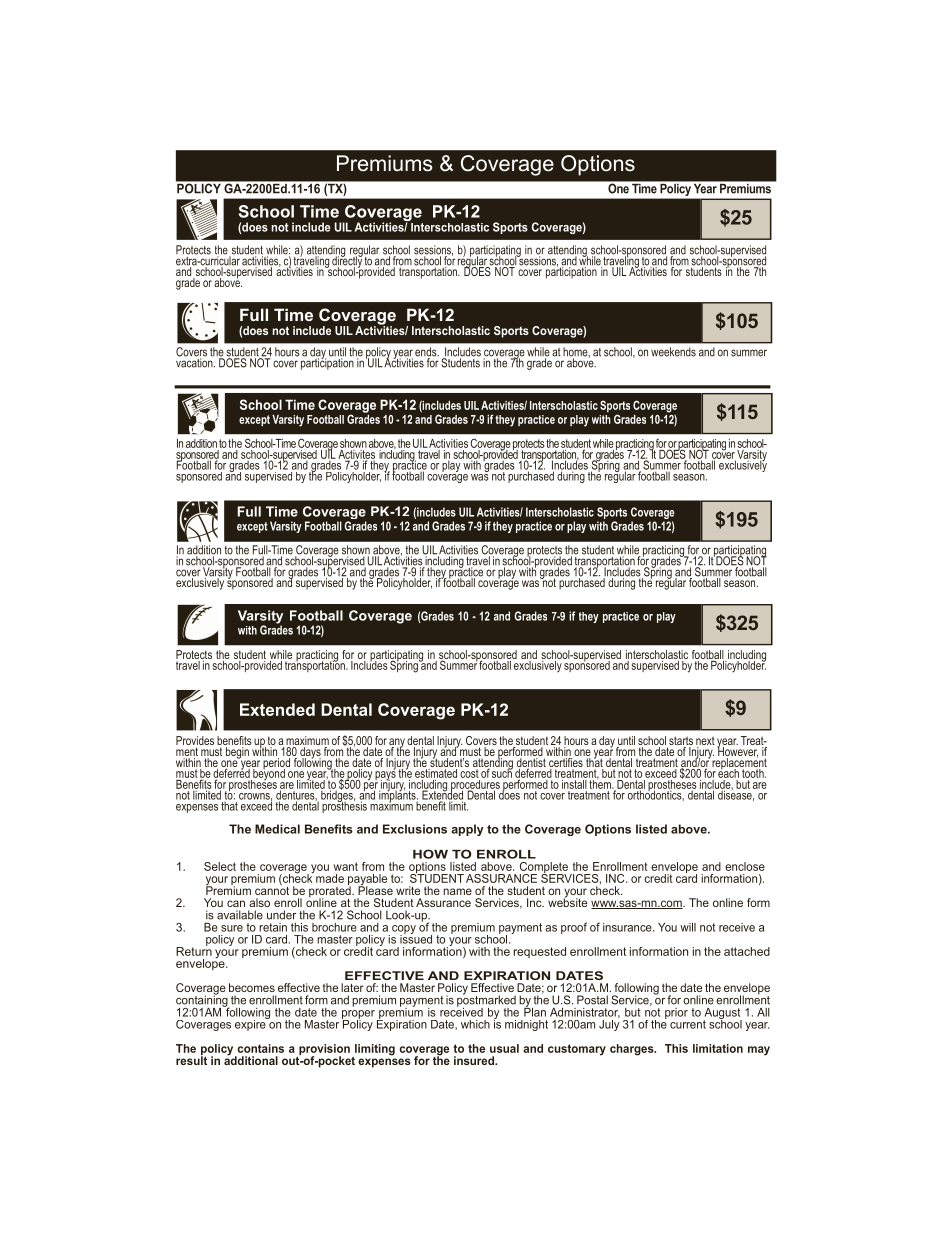 The image size is (952, 1233). Describe the element at coordinates (539, 952) in the screenshot. I see `requested` at that location.
